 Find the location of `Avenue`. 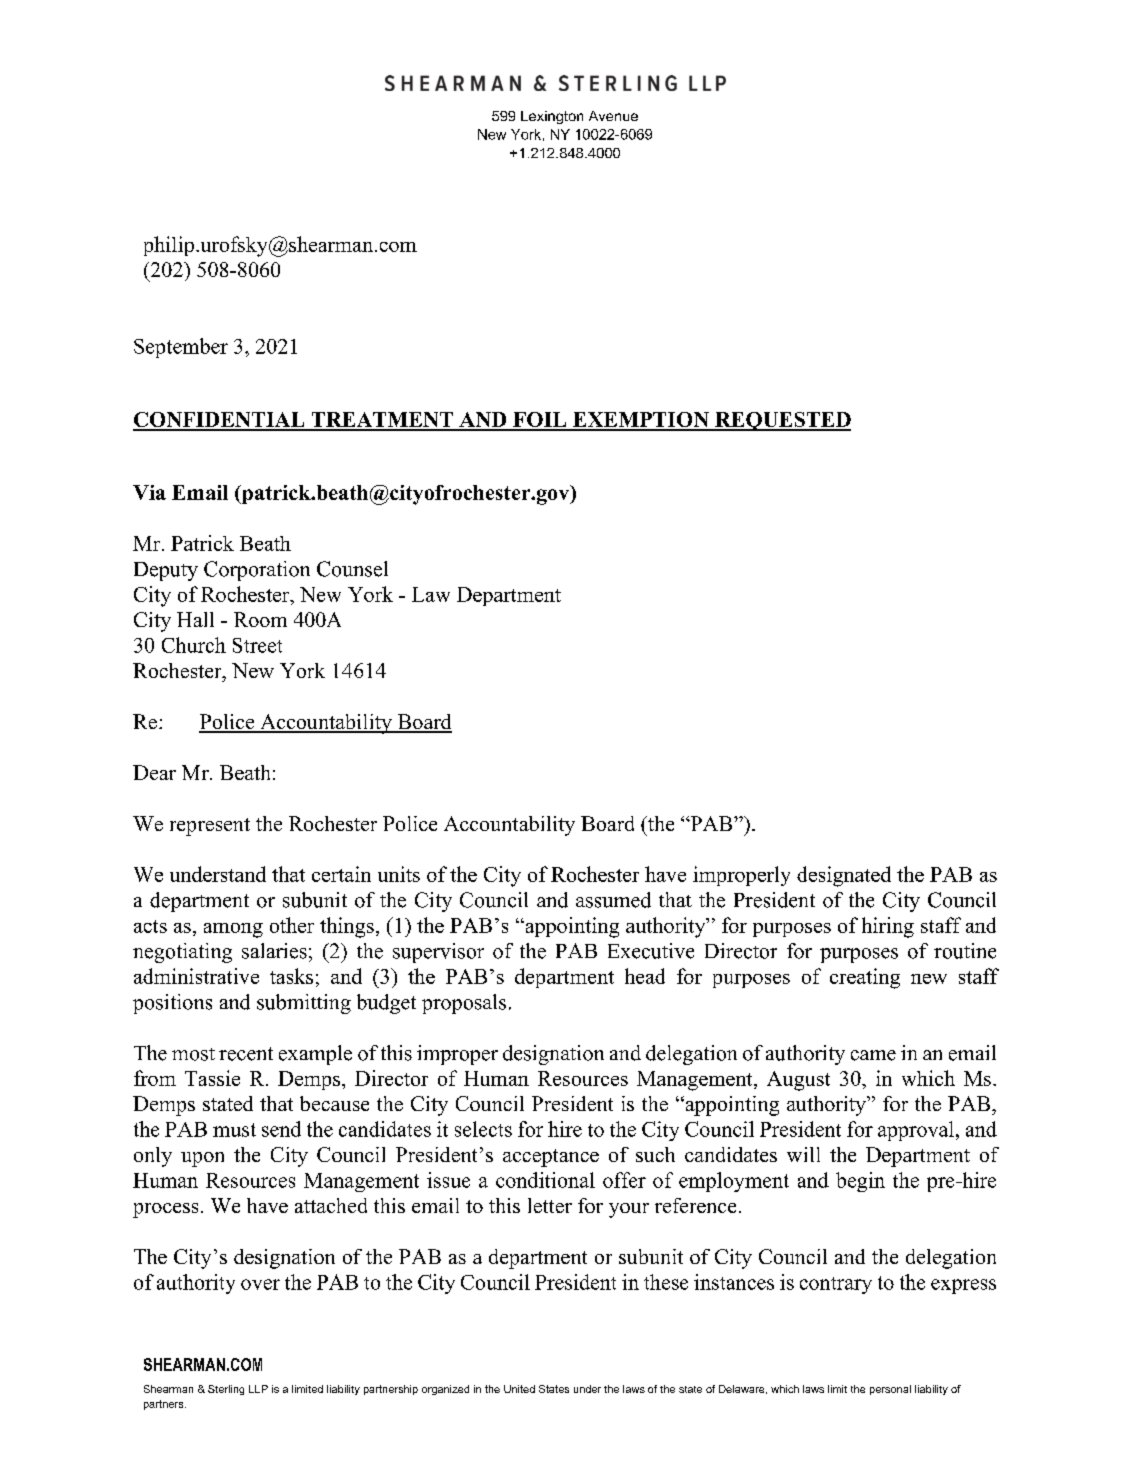

Avenue is located at coordinates (613, 116).
